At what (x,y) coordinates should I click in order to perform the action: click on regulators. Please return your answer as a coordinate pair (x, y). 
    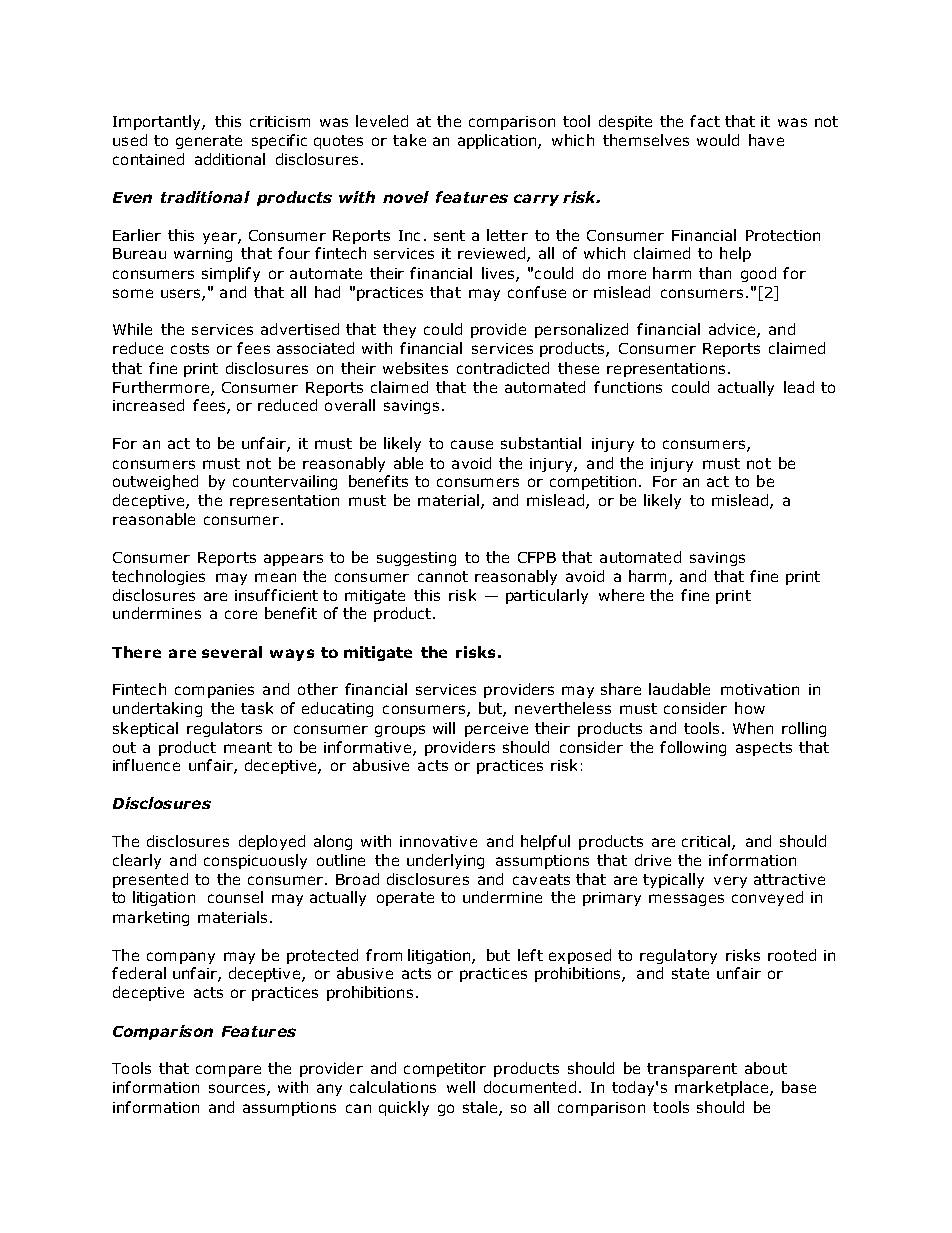
    Looking at the image, I should click on (224, 729).
